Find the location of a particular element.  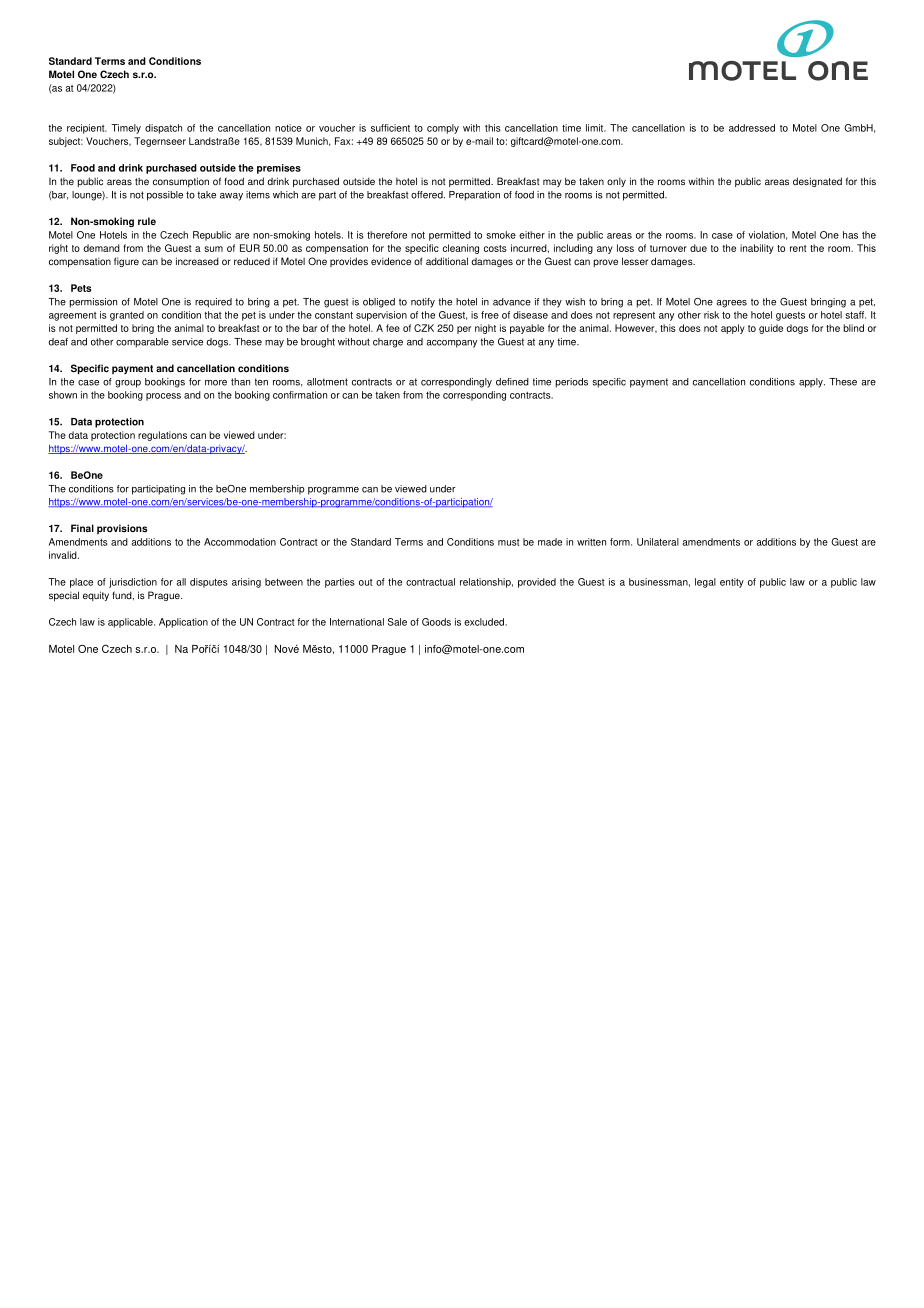

applicable is located at coordinates (131, 623).
